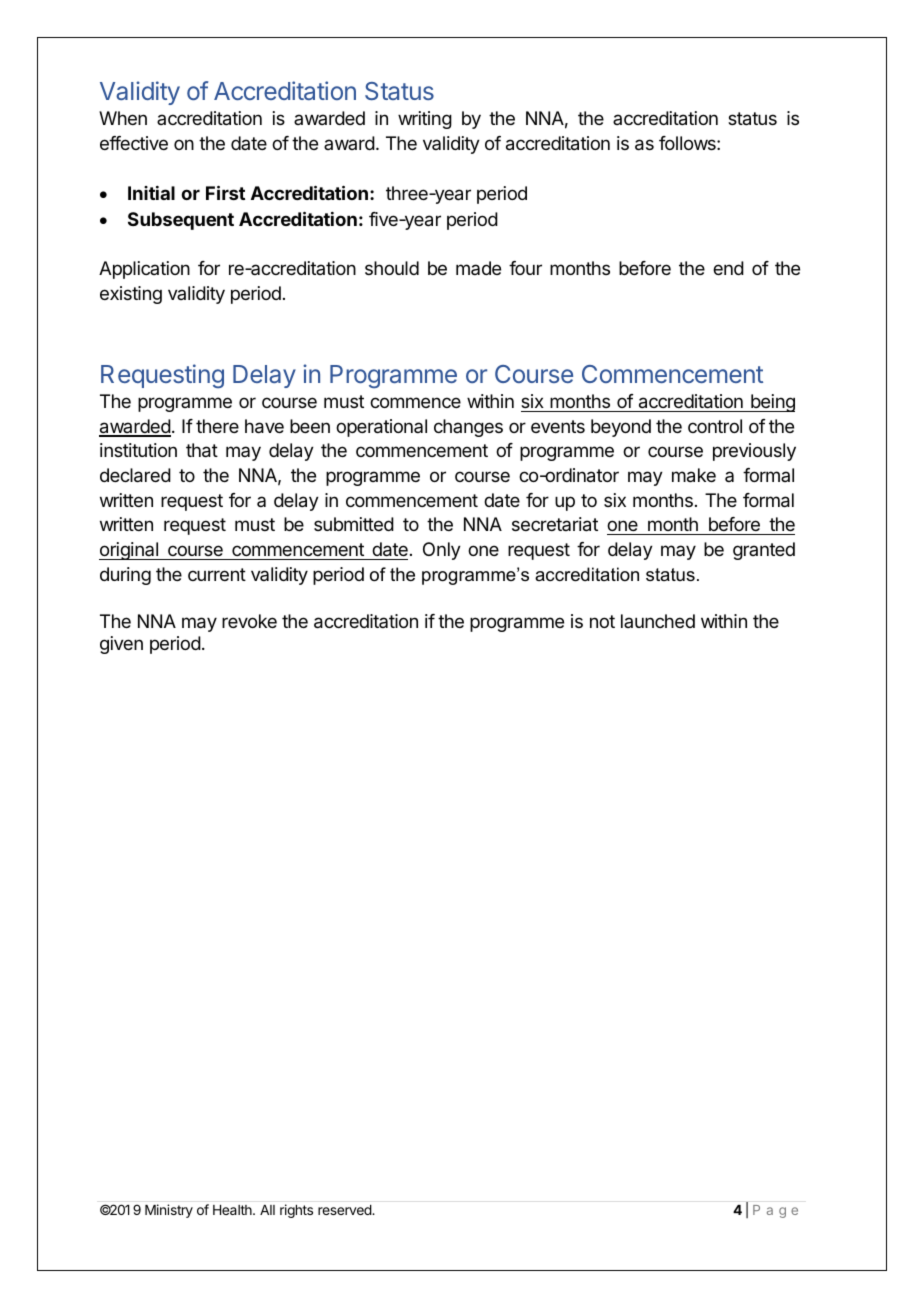  What do you see at coordinates (425, 120) in the page?
I see `writing` at bounding box center [425, 120].
